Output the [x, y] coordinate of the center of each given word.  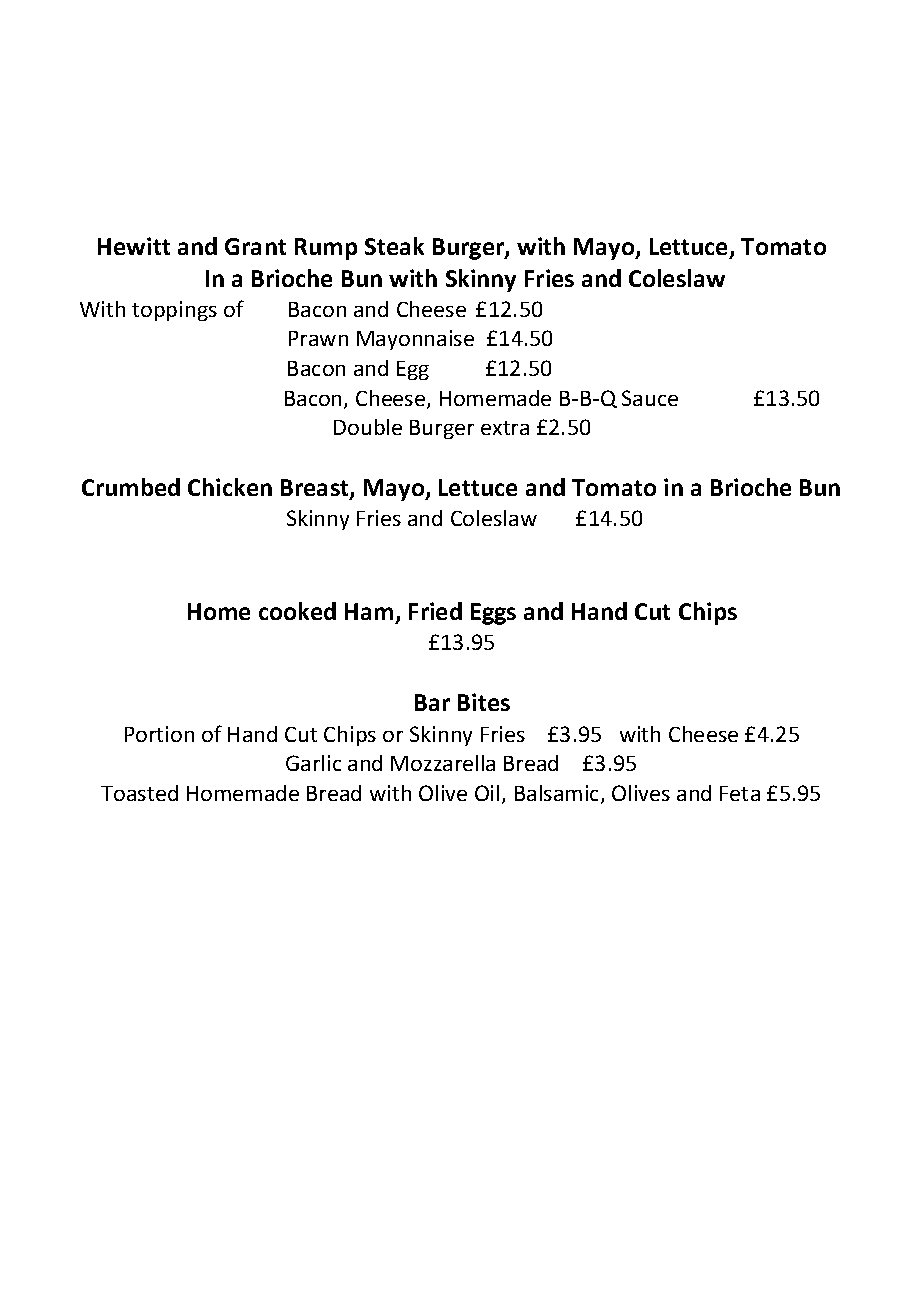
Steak [394, 246]
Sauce [650, 398]
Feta [740, 793]
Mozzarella [443, 763]
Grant [255, 246]
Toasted [139, 793]
